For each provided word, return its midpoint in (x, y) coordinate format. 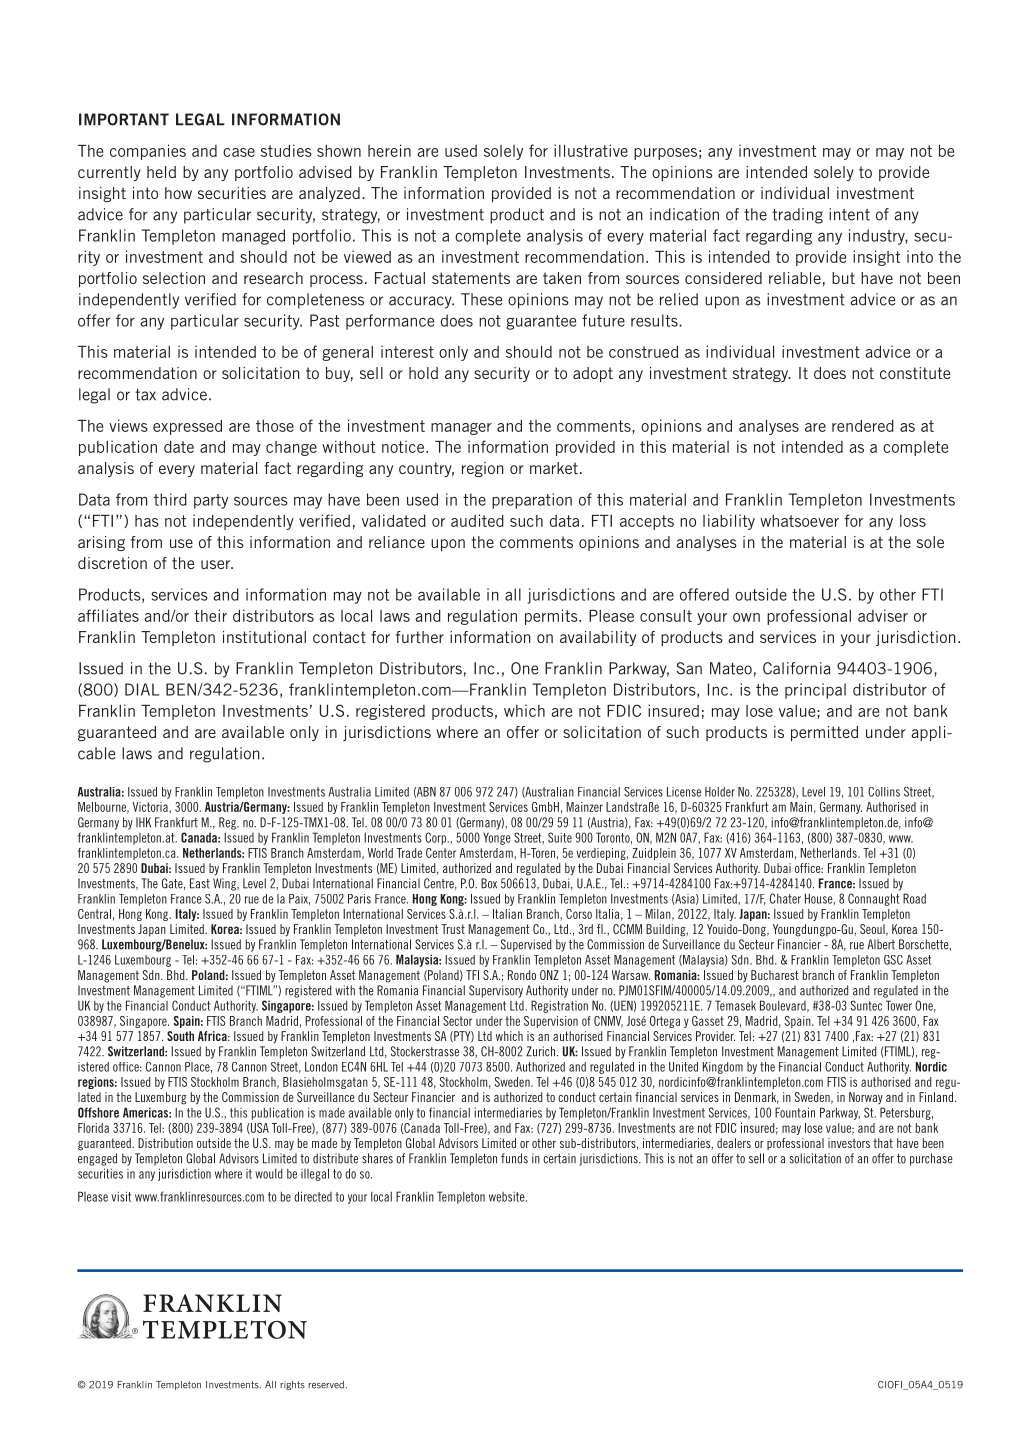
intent (849, 214)
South (180, 1036)
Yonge (497, 838)
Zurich (542, 1051)
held (161, 172)
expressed (187, 427)
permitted (824, 733)
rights (292, 1385)
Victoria (151, 807)
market (554, 468)
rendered (863, 426)
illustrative (591, 150)
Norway (866, 1098)
